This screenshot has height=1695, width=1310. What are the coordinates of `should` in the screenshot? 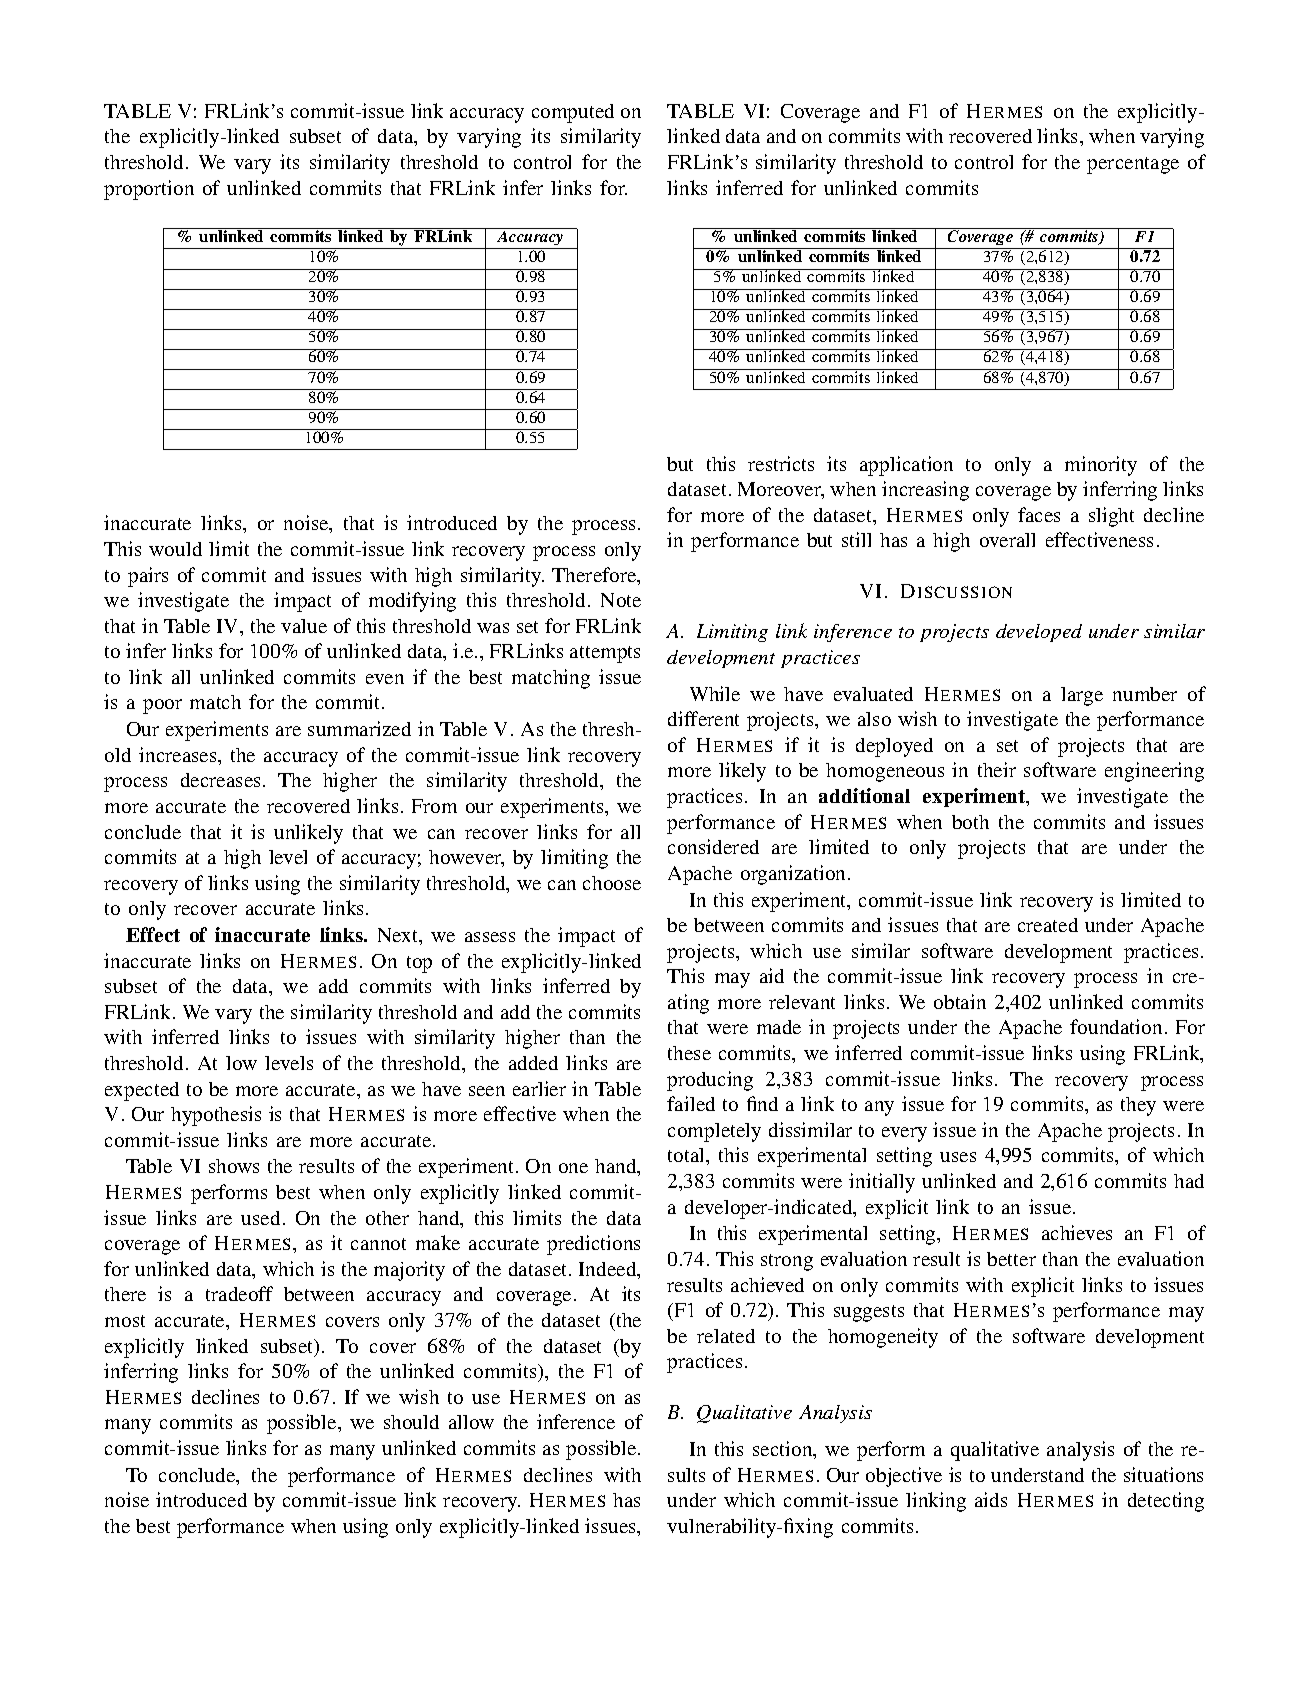 It's located at (411, 1422).
